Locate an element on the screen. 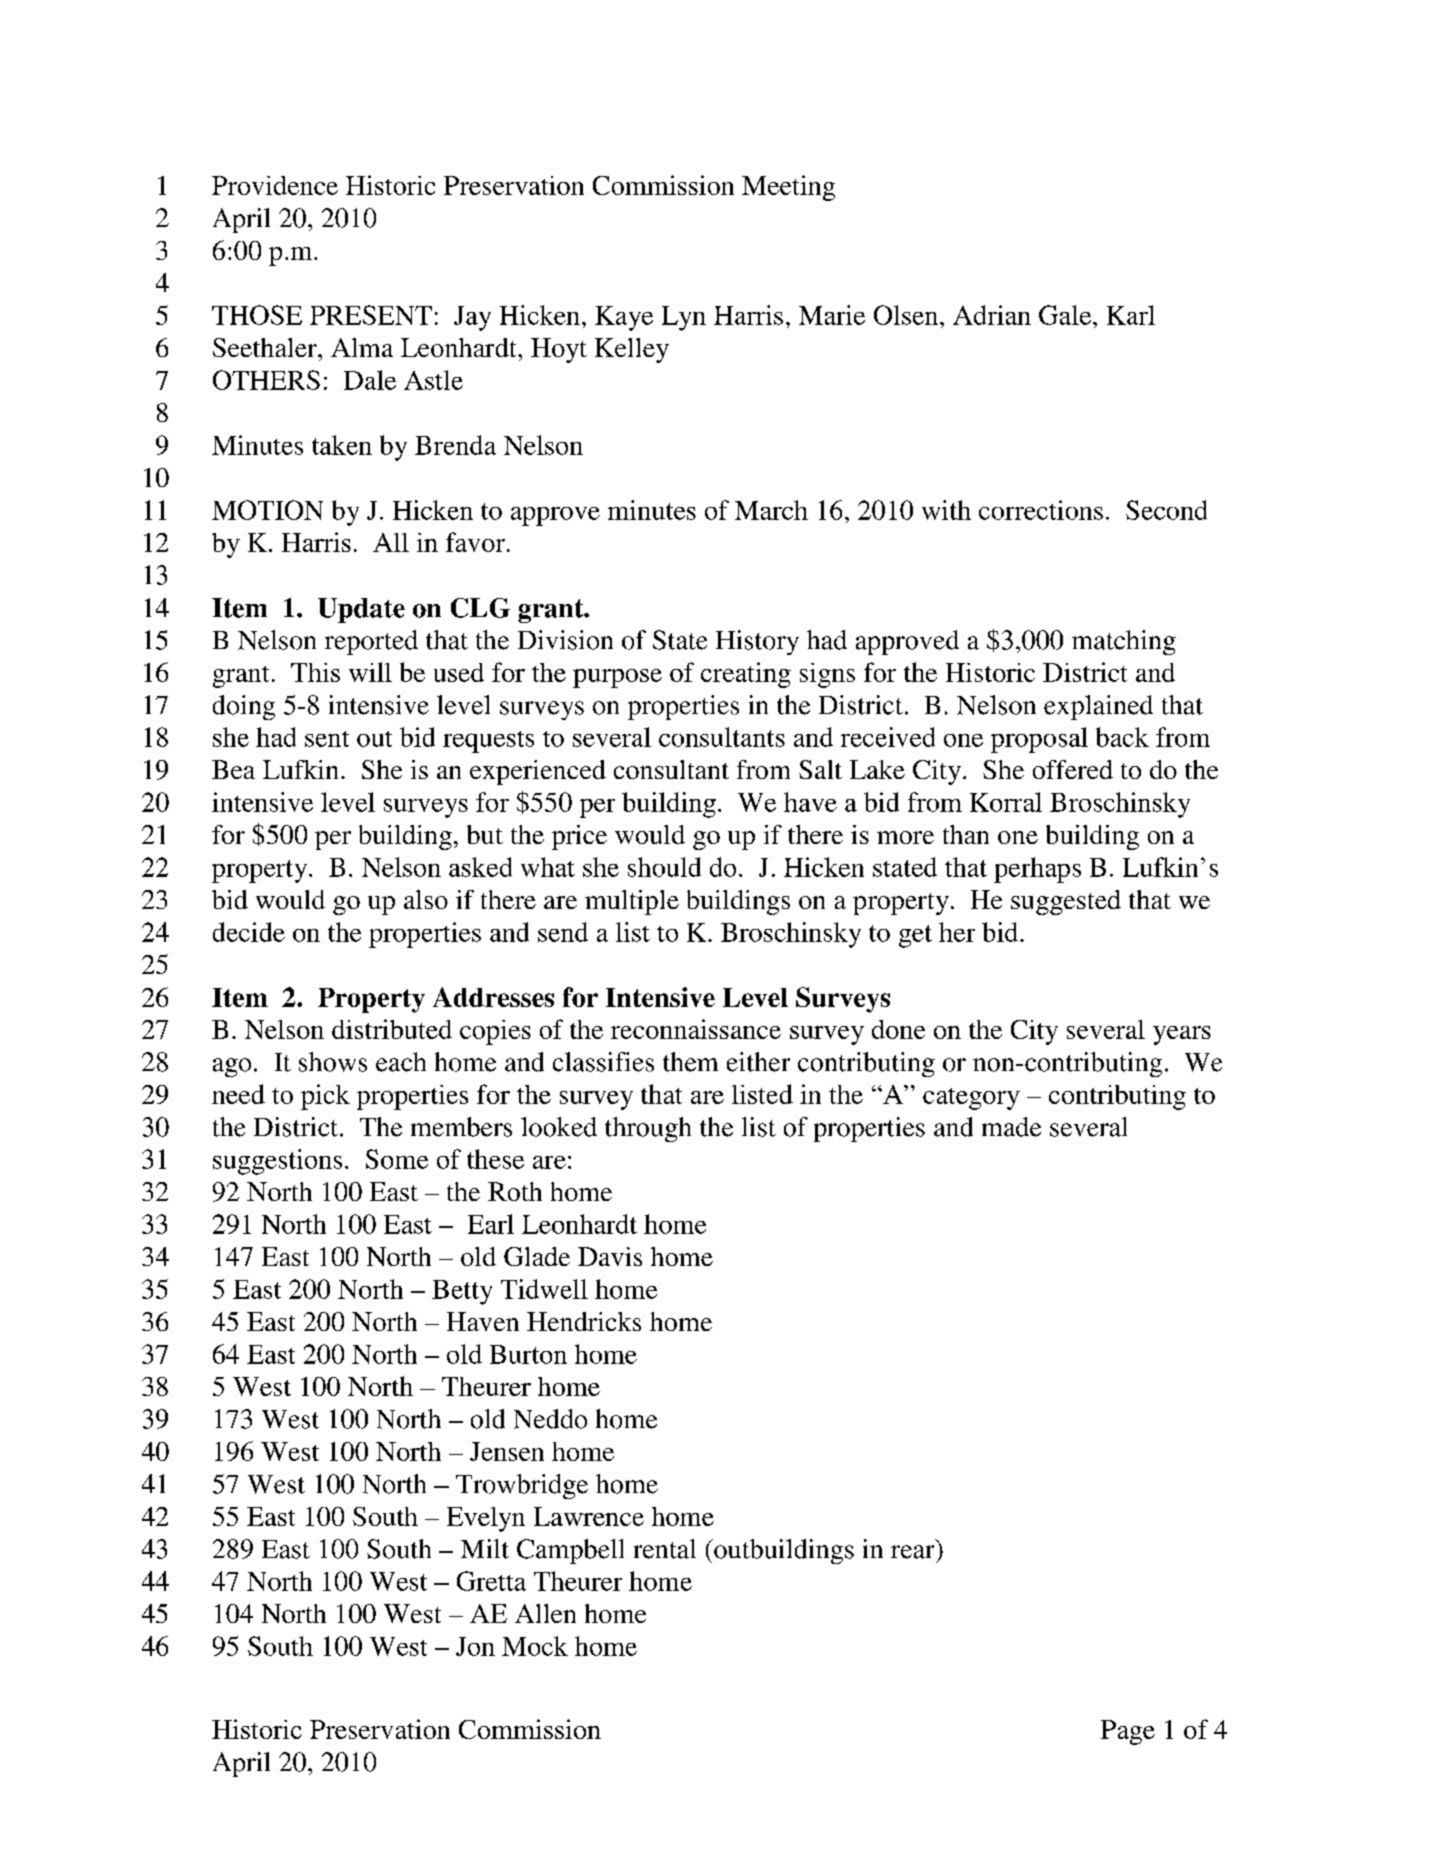  creating is located at coordinates (746, 675).
